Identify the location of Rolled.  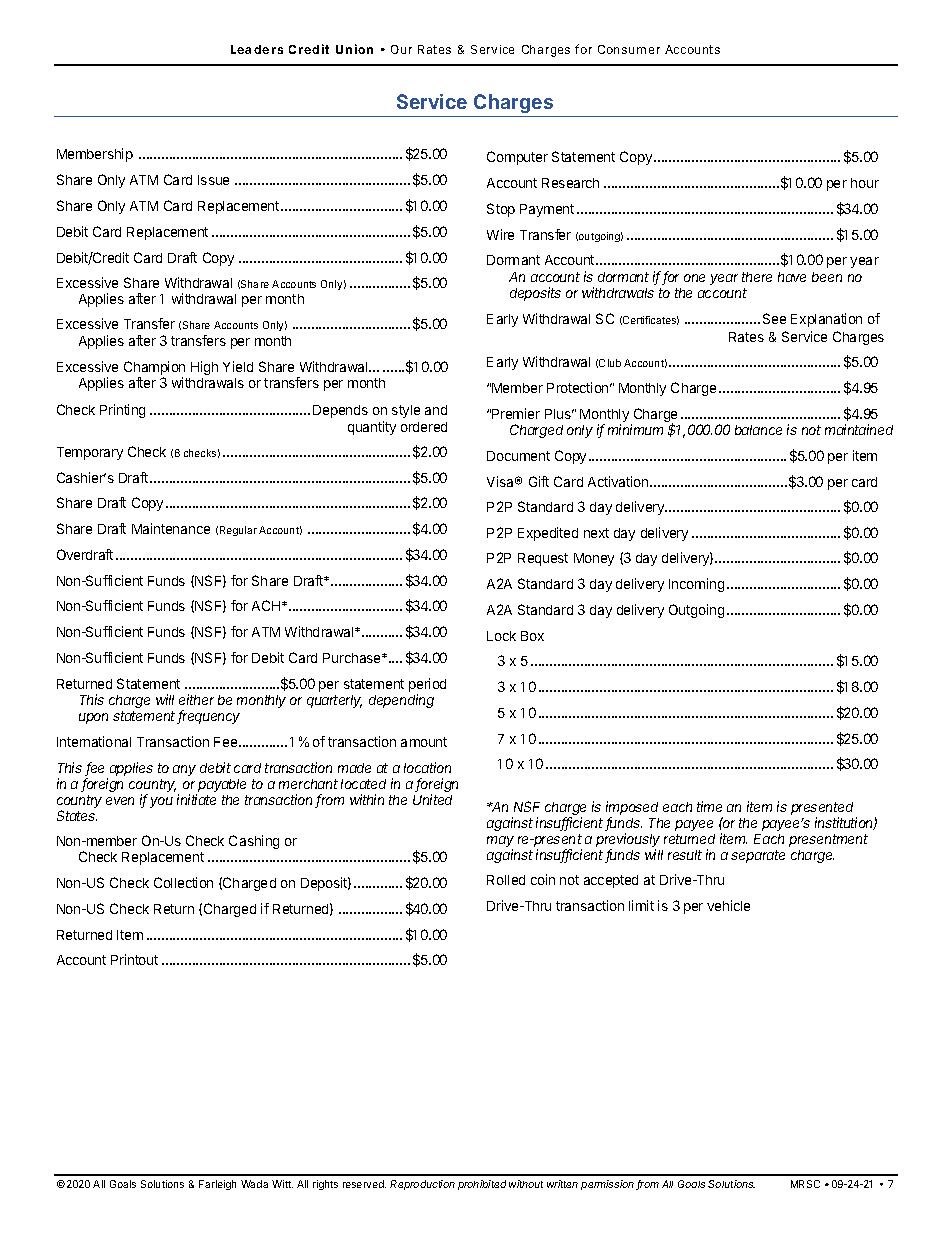
(506, 880).
